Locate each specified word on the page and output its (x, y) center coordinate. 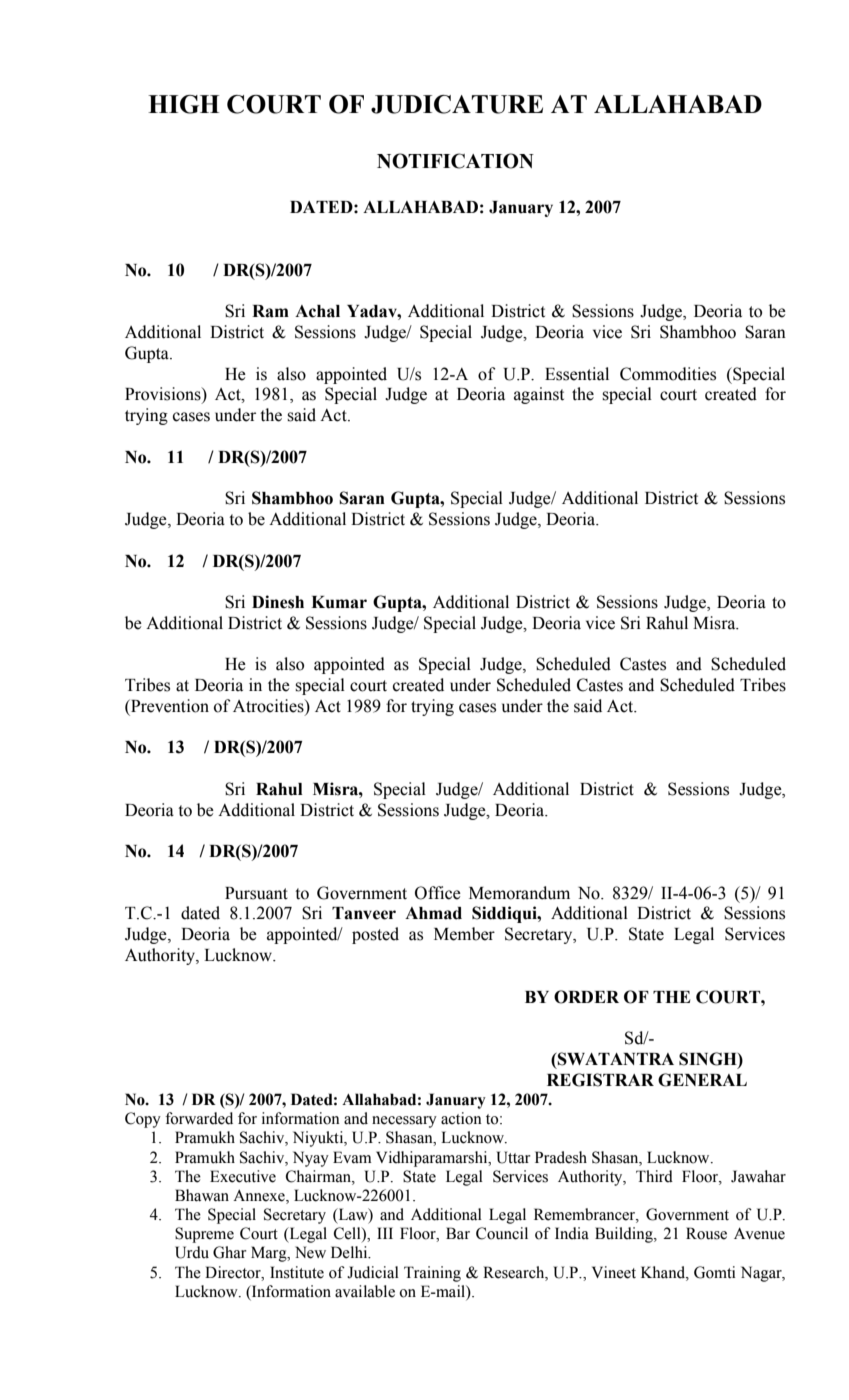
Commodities (668, 374)
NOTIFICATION (455, 161)
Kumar (339, 602)
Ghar (230, 1252)
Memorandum (519, 893)
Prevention (169, 706)
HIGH (183, 104)
